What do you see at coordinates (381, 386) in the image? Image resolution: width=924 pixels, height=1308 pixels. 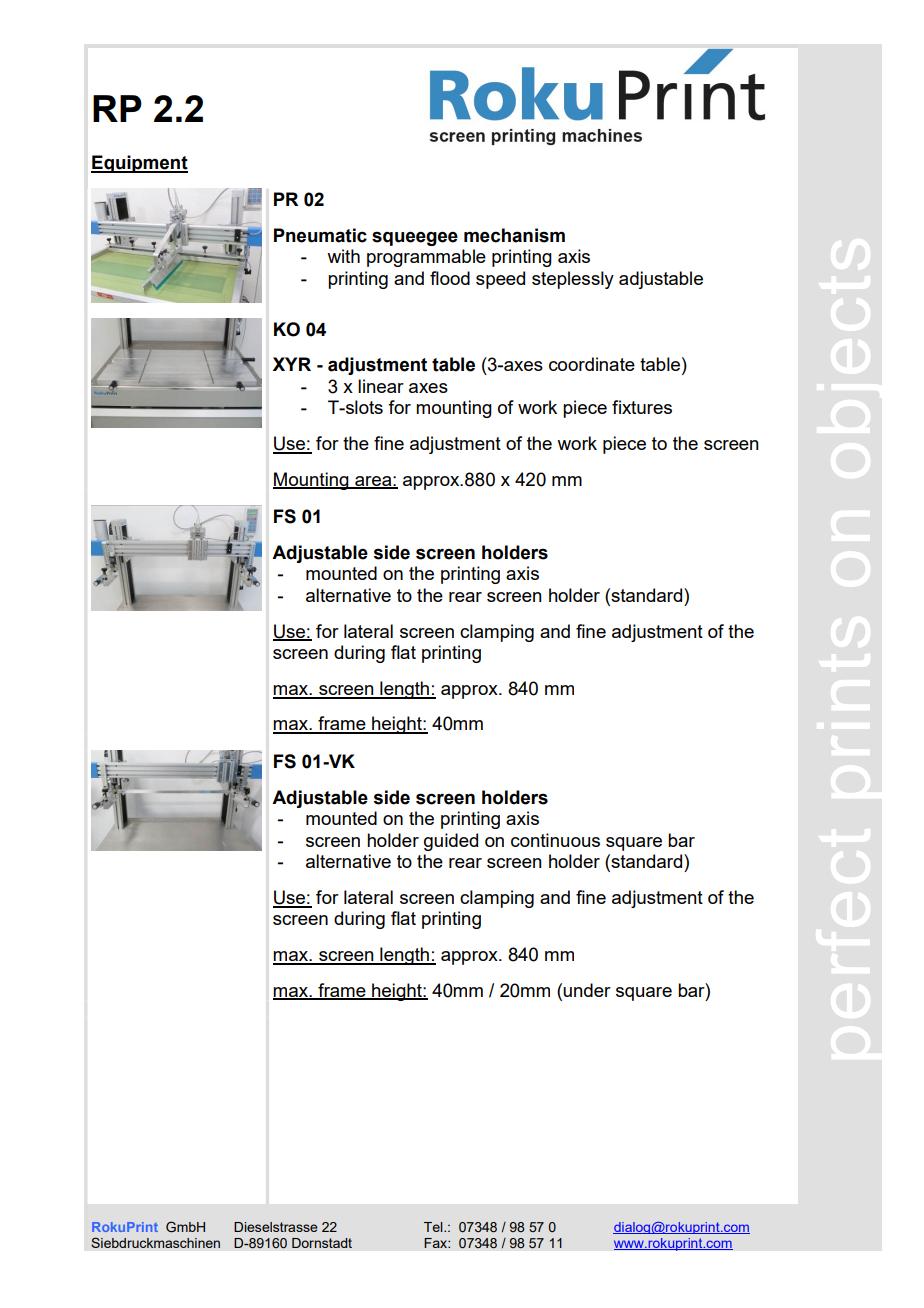 I see `linear` at bounding box center [381, 386].
